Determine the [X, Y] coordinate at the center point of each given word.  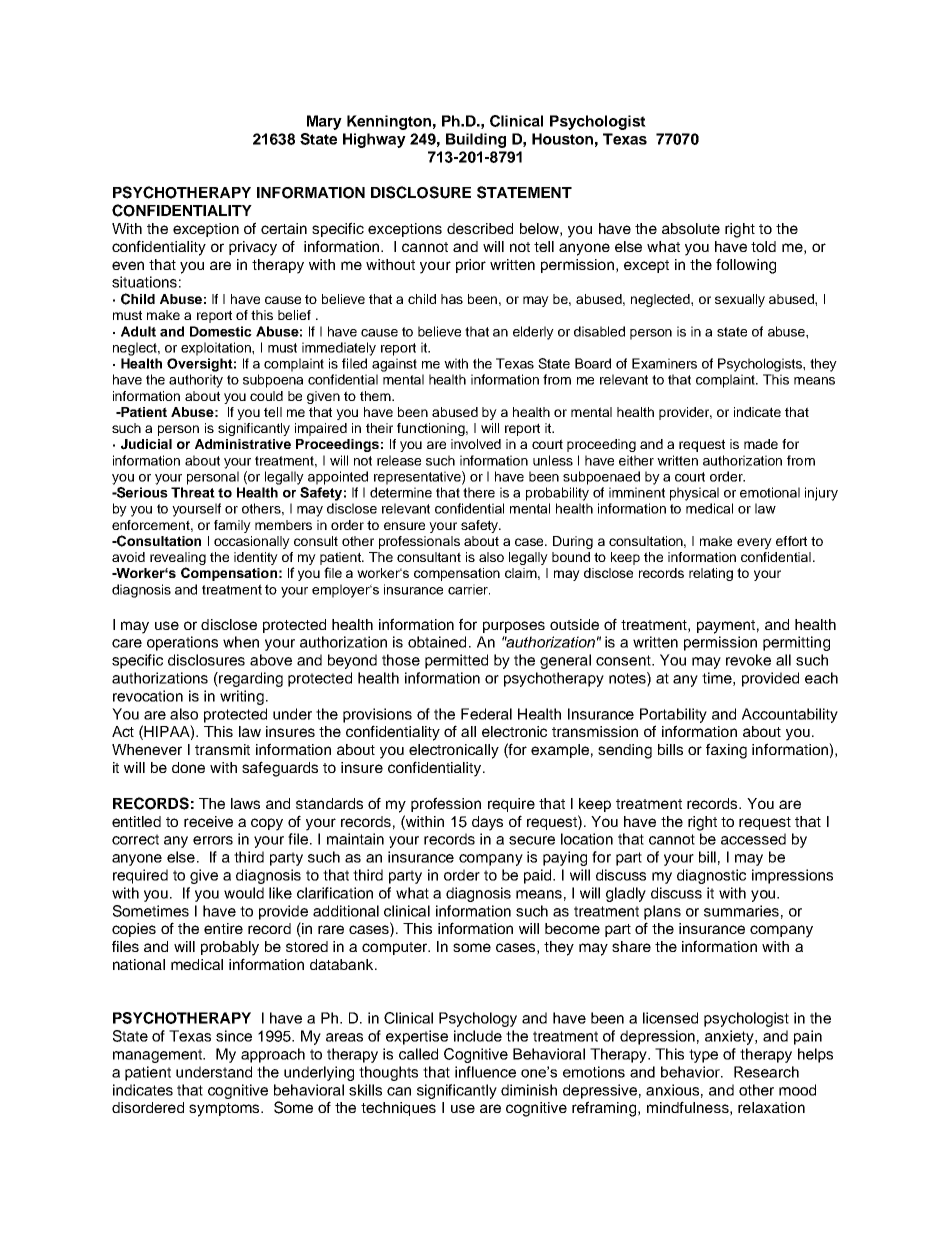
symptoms [225, 1110]
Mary [324, 122]
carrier [469, 589]
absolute [691, 228]
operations [182, 643]
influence [485, 1072]
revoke [748, 660]
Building [476, 140]
